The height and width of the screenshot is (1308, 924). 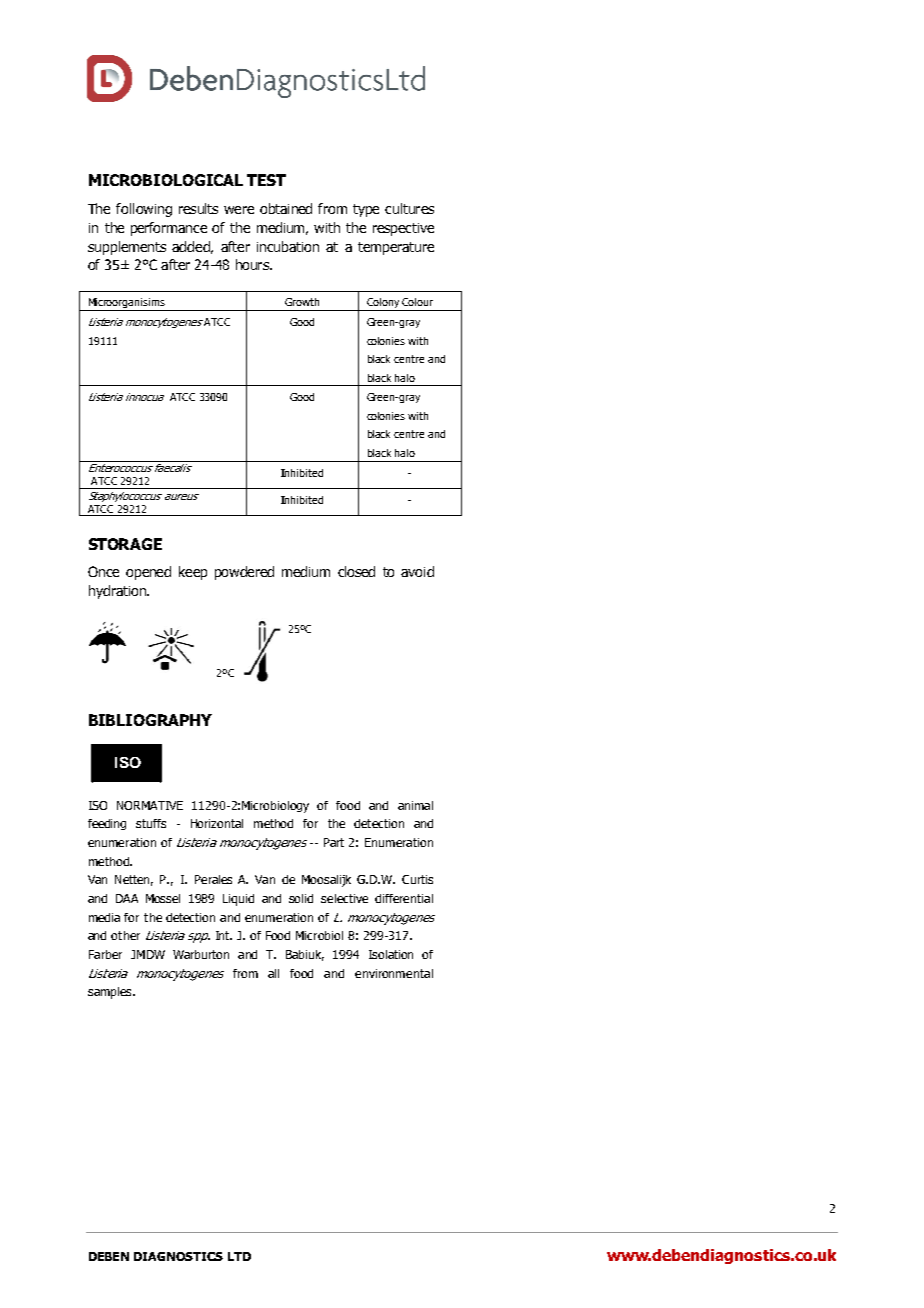 I want to click on environmental, so click(x=394, y=973).
